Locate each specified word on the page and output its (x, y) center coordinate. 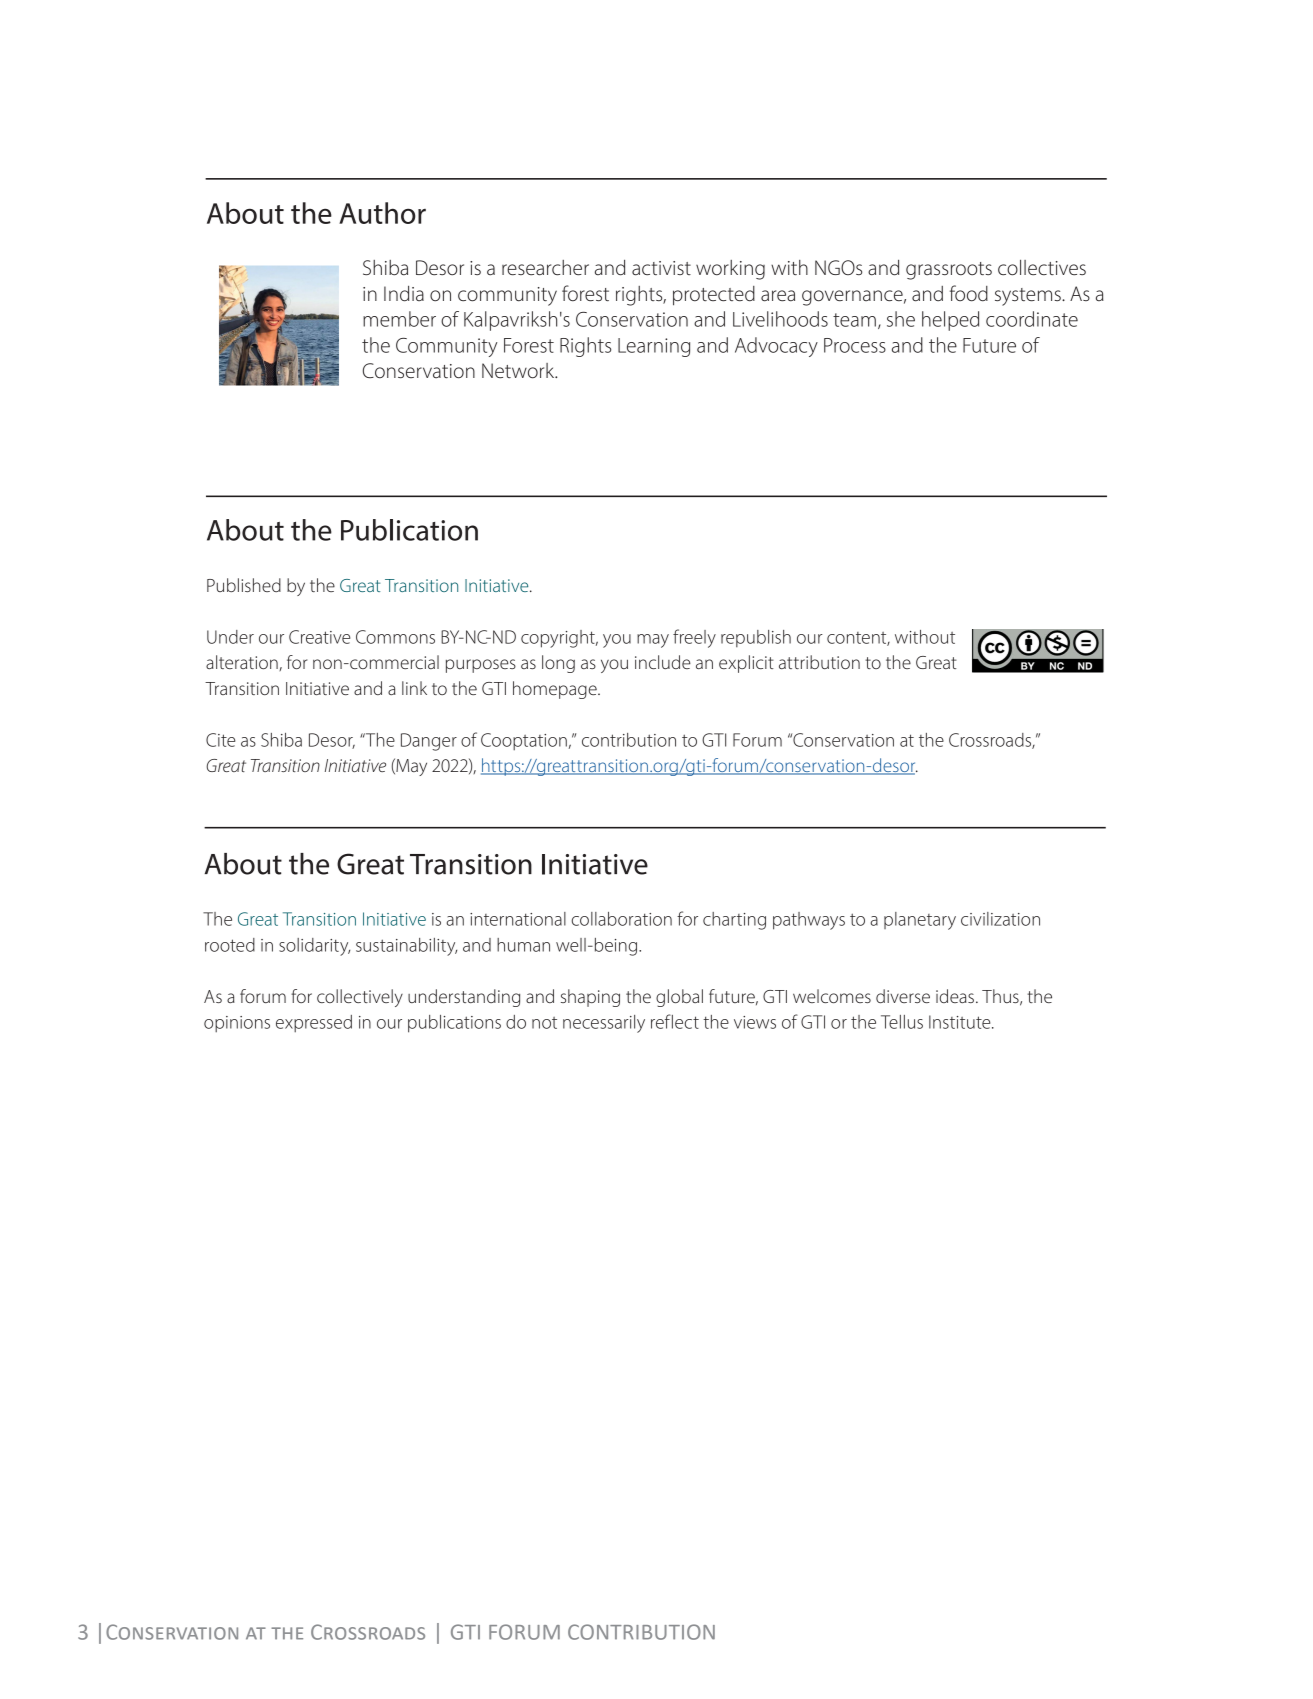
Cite (220, 740)
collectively (360, 998)
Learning (654, 347)
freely (694, 638)
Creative (319, 637)
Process (855, 345)
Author (382, 213)
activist (661, 268)
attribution (819, 662)
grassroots (949, 271)
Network (519, 371)
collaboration (622, 919)
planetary (920, 921)
